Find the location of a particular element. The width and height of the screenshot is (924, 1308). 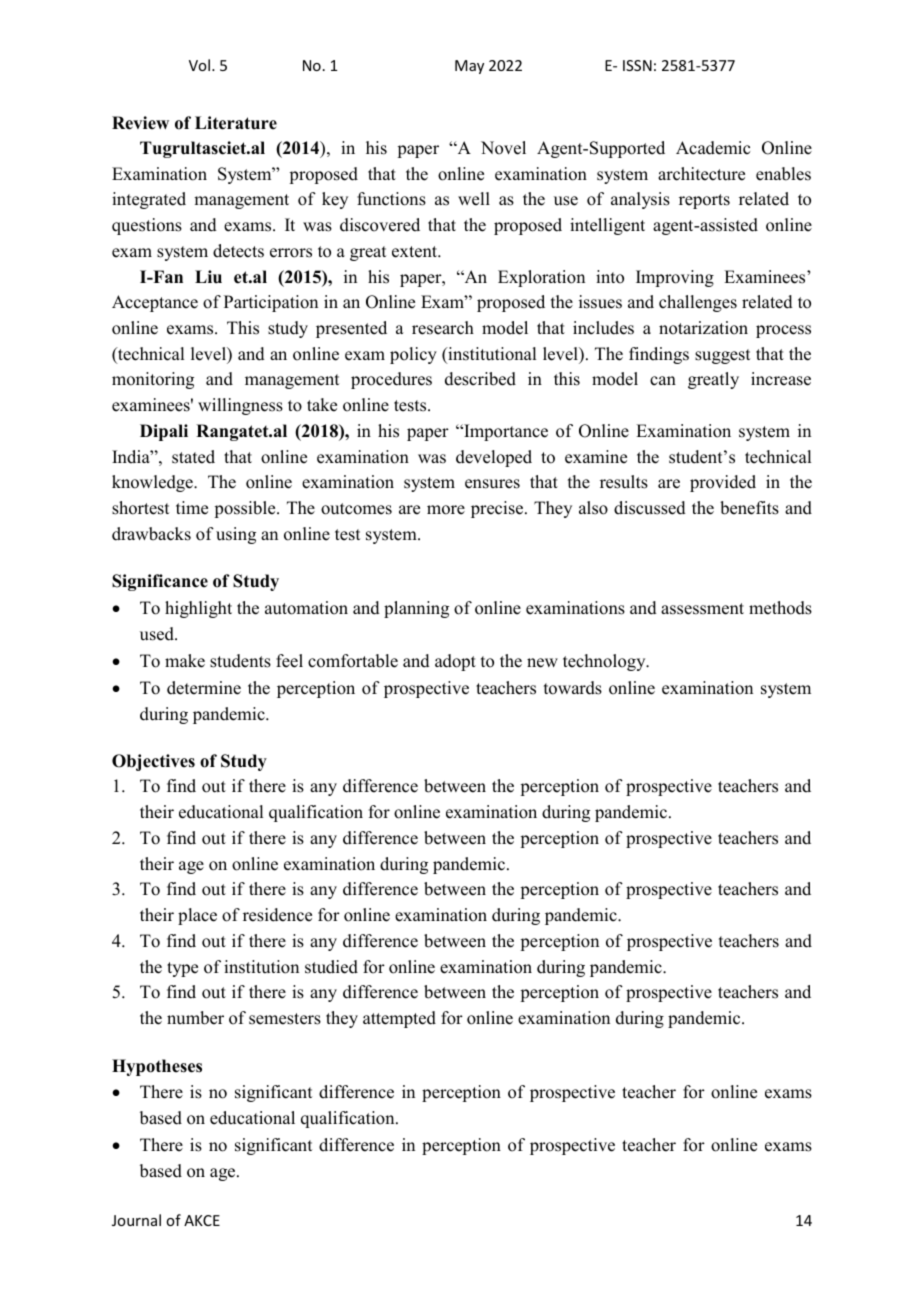

suggest is located at coordinates (722, 356).
